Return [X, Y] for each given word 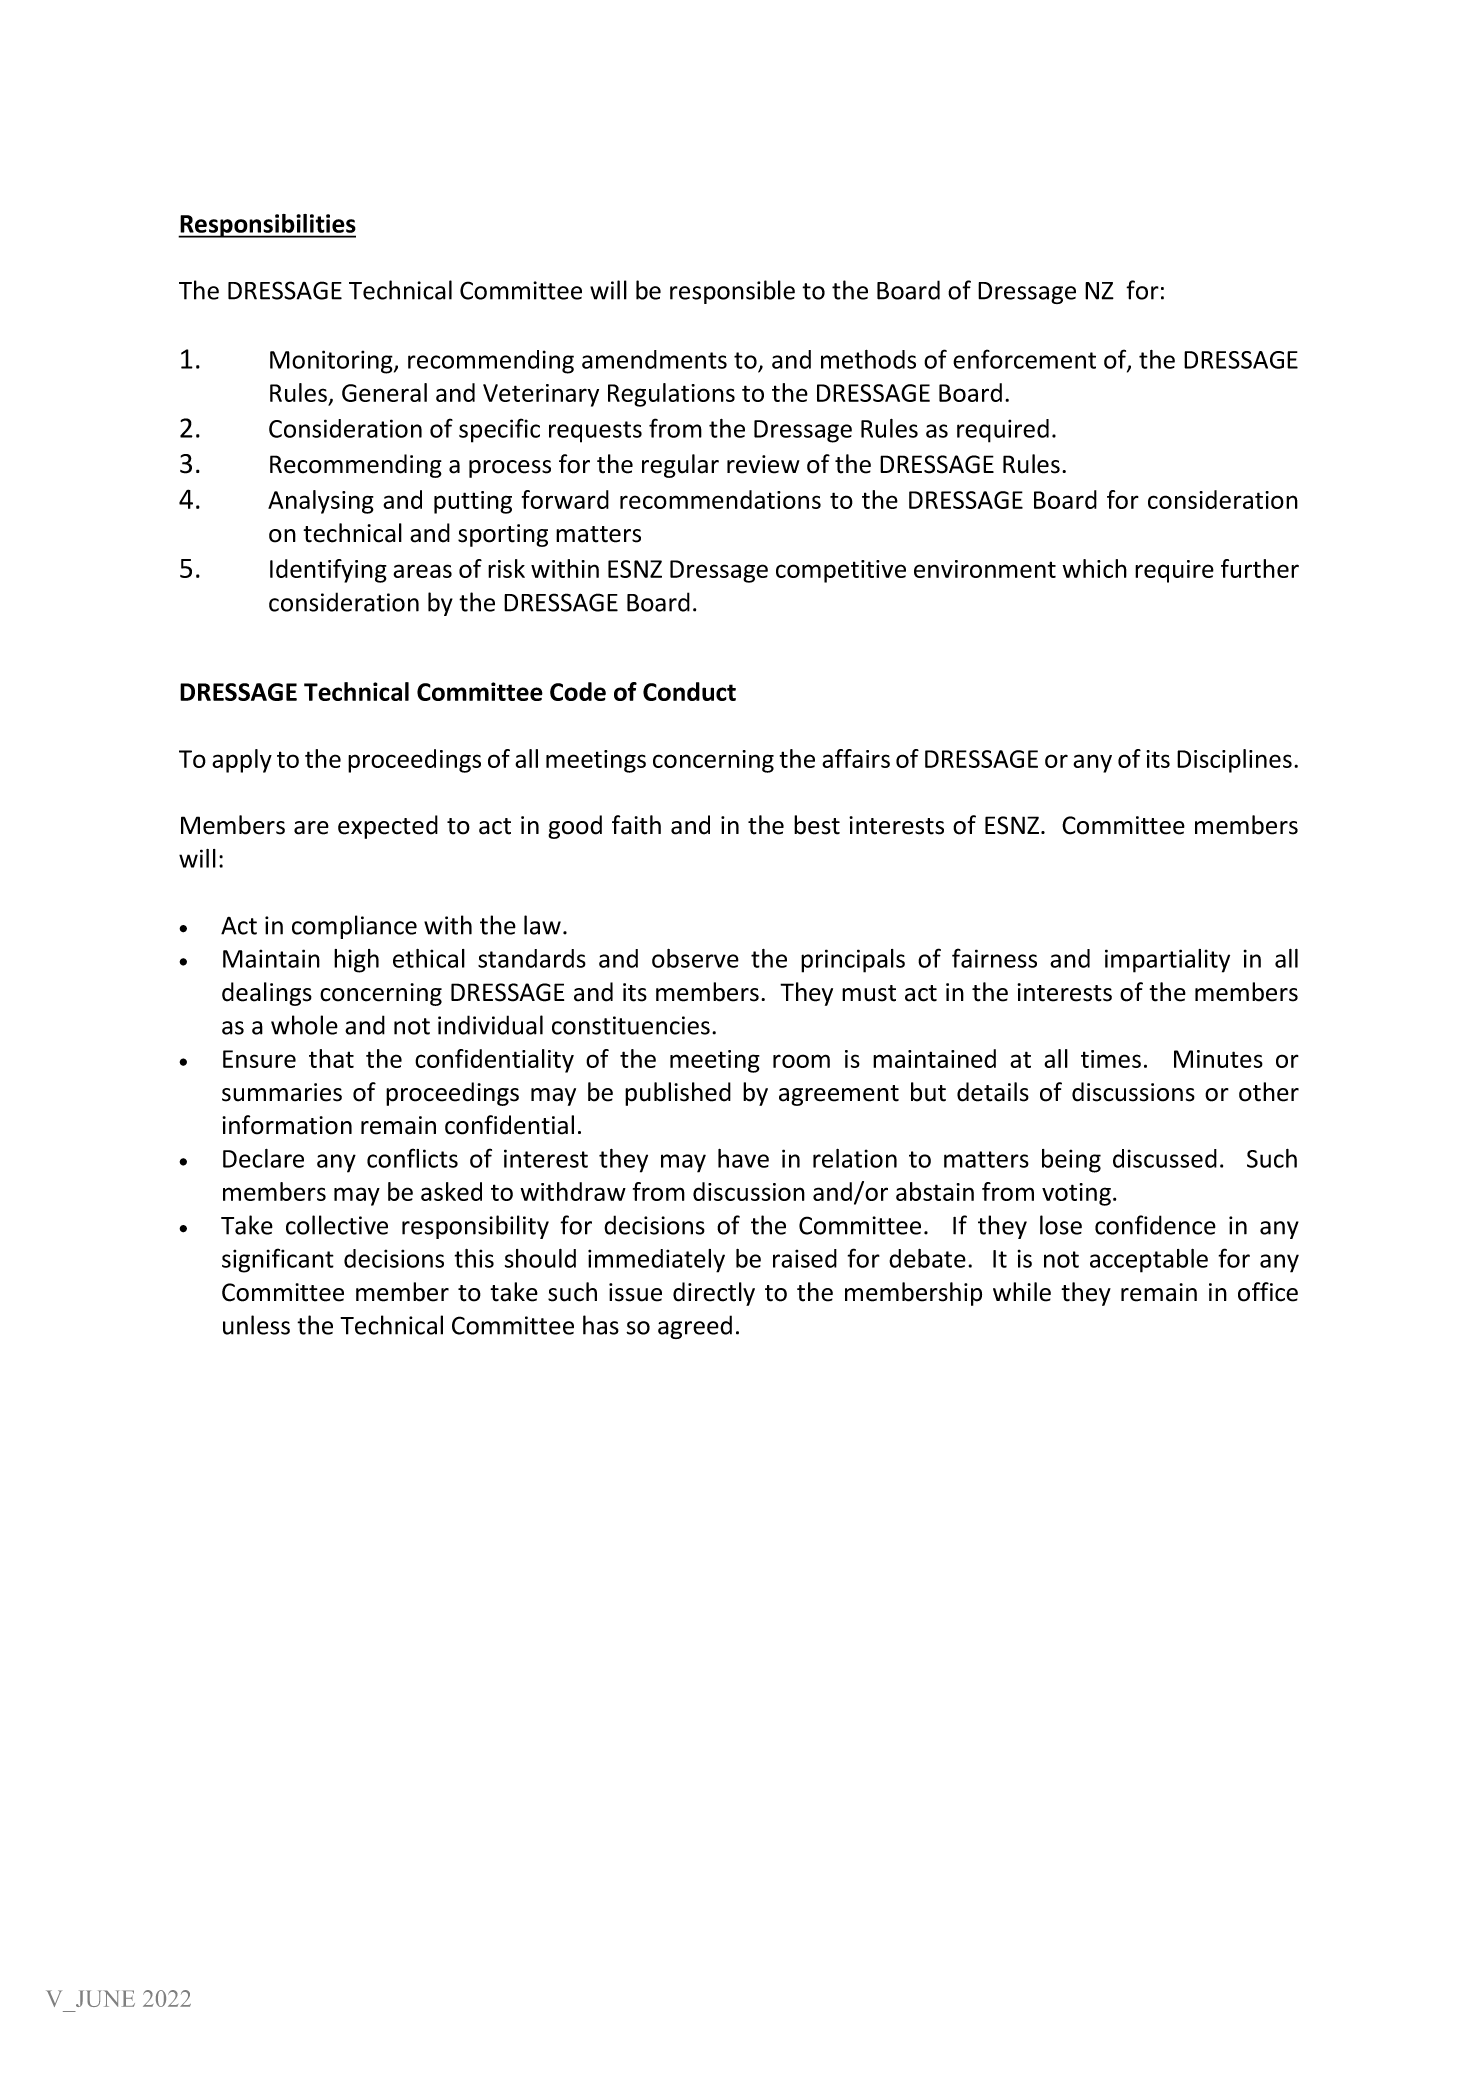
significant [278, 1260]
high [356, 961]
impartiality [1167, 961]
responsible [732, 292]
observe [695, 958]
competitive [841, 571]
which [1094, 568]
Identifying [328, 571]
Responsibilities [267, 226]
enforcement [1024, 359]
